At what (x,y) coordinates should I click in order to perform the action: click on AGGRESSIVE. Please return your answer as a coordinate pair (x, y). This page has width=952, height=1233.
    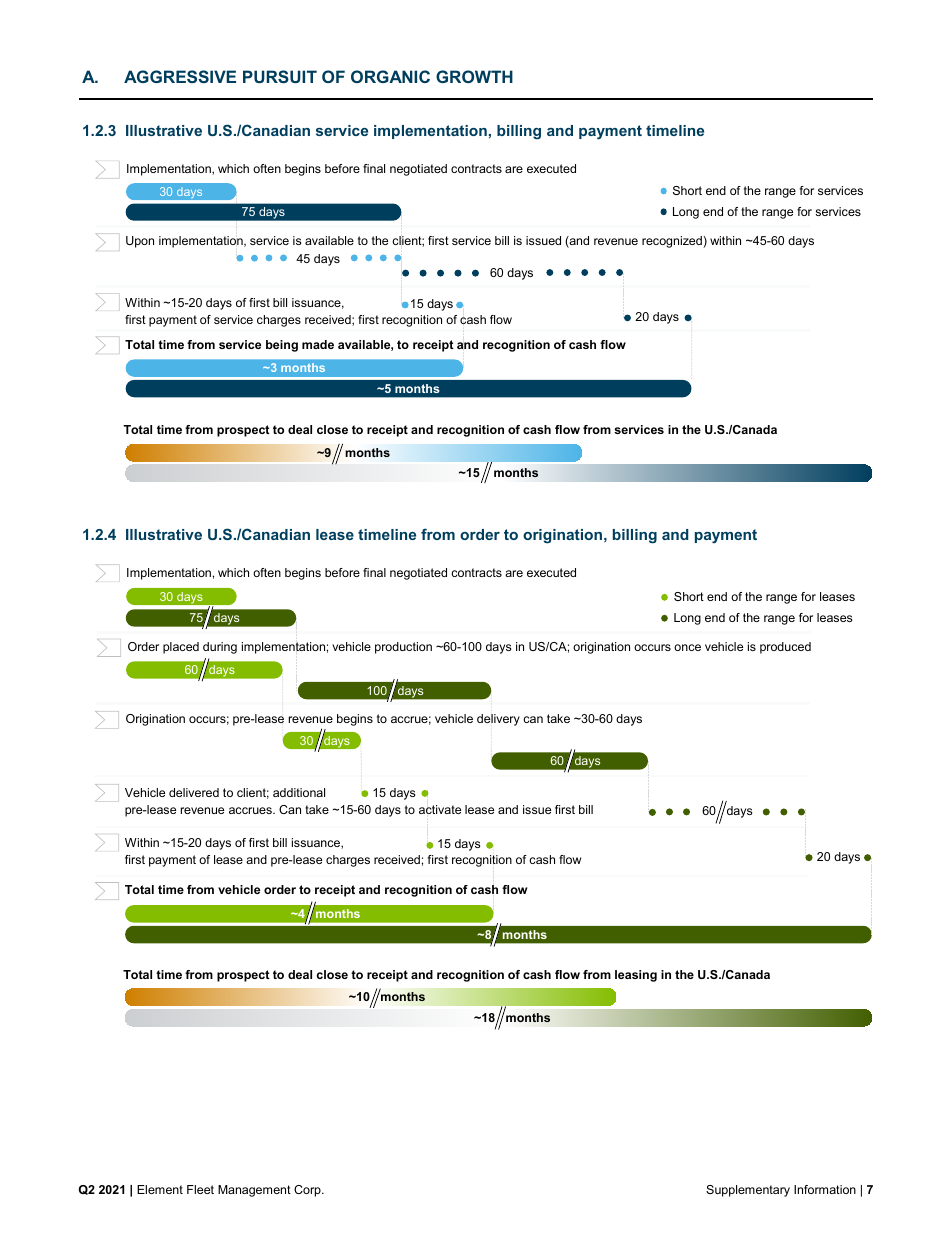
    Looking at the image, I should click on (180, 76).
